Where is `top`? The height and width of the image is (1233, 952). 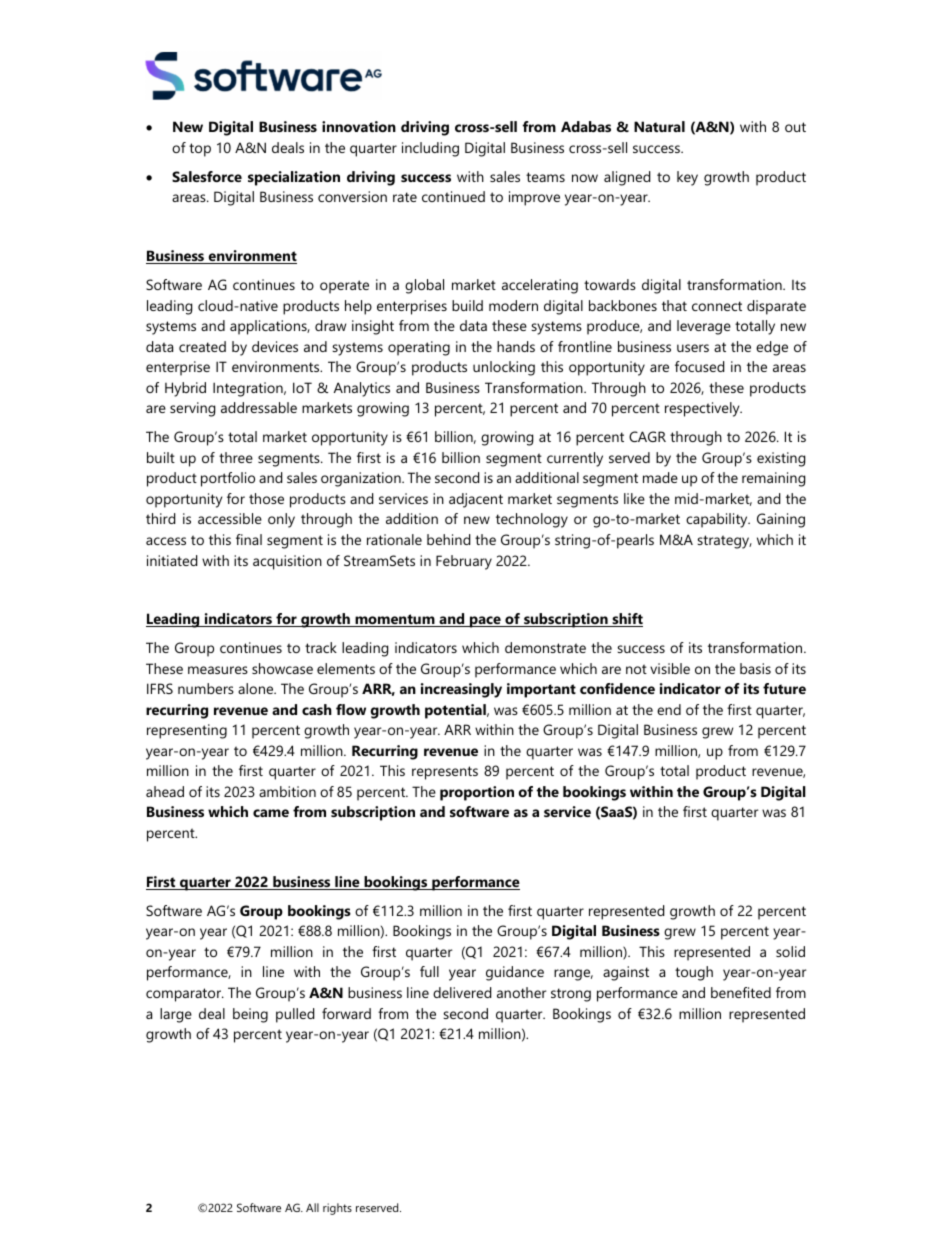 top is located at coordinates (200, 150).
